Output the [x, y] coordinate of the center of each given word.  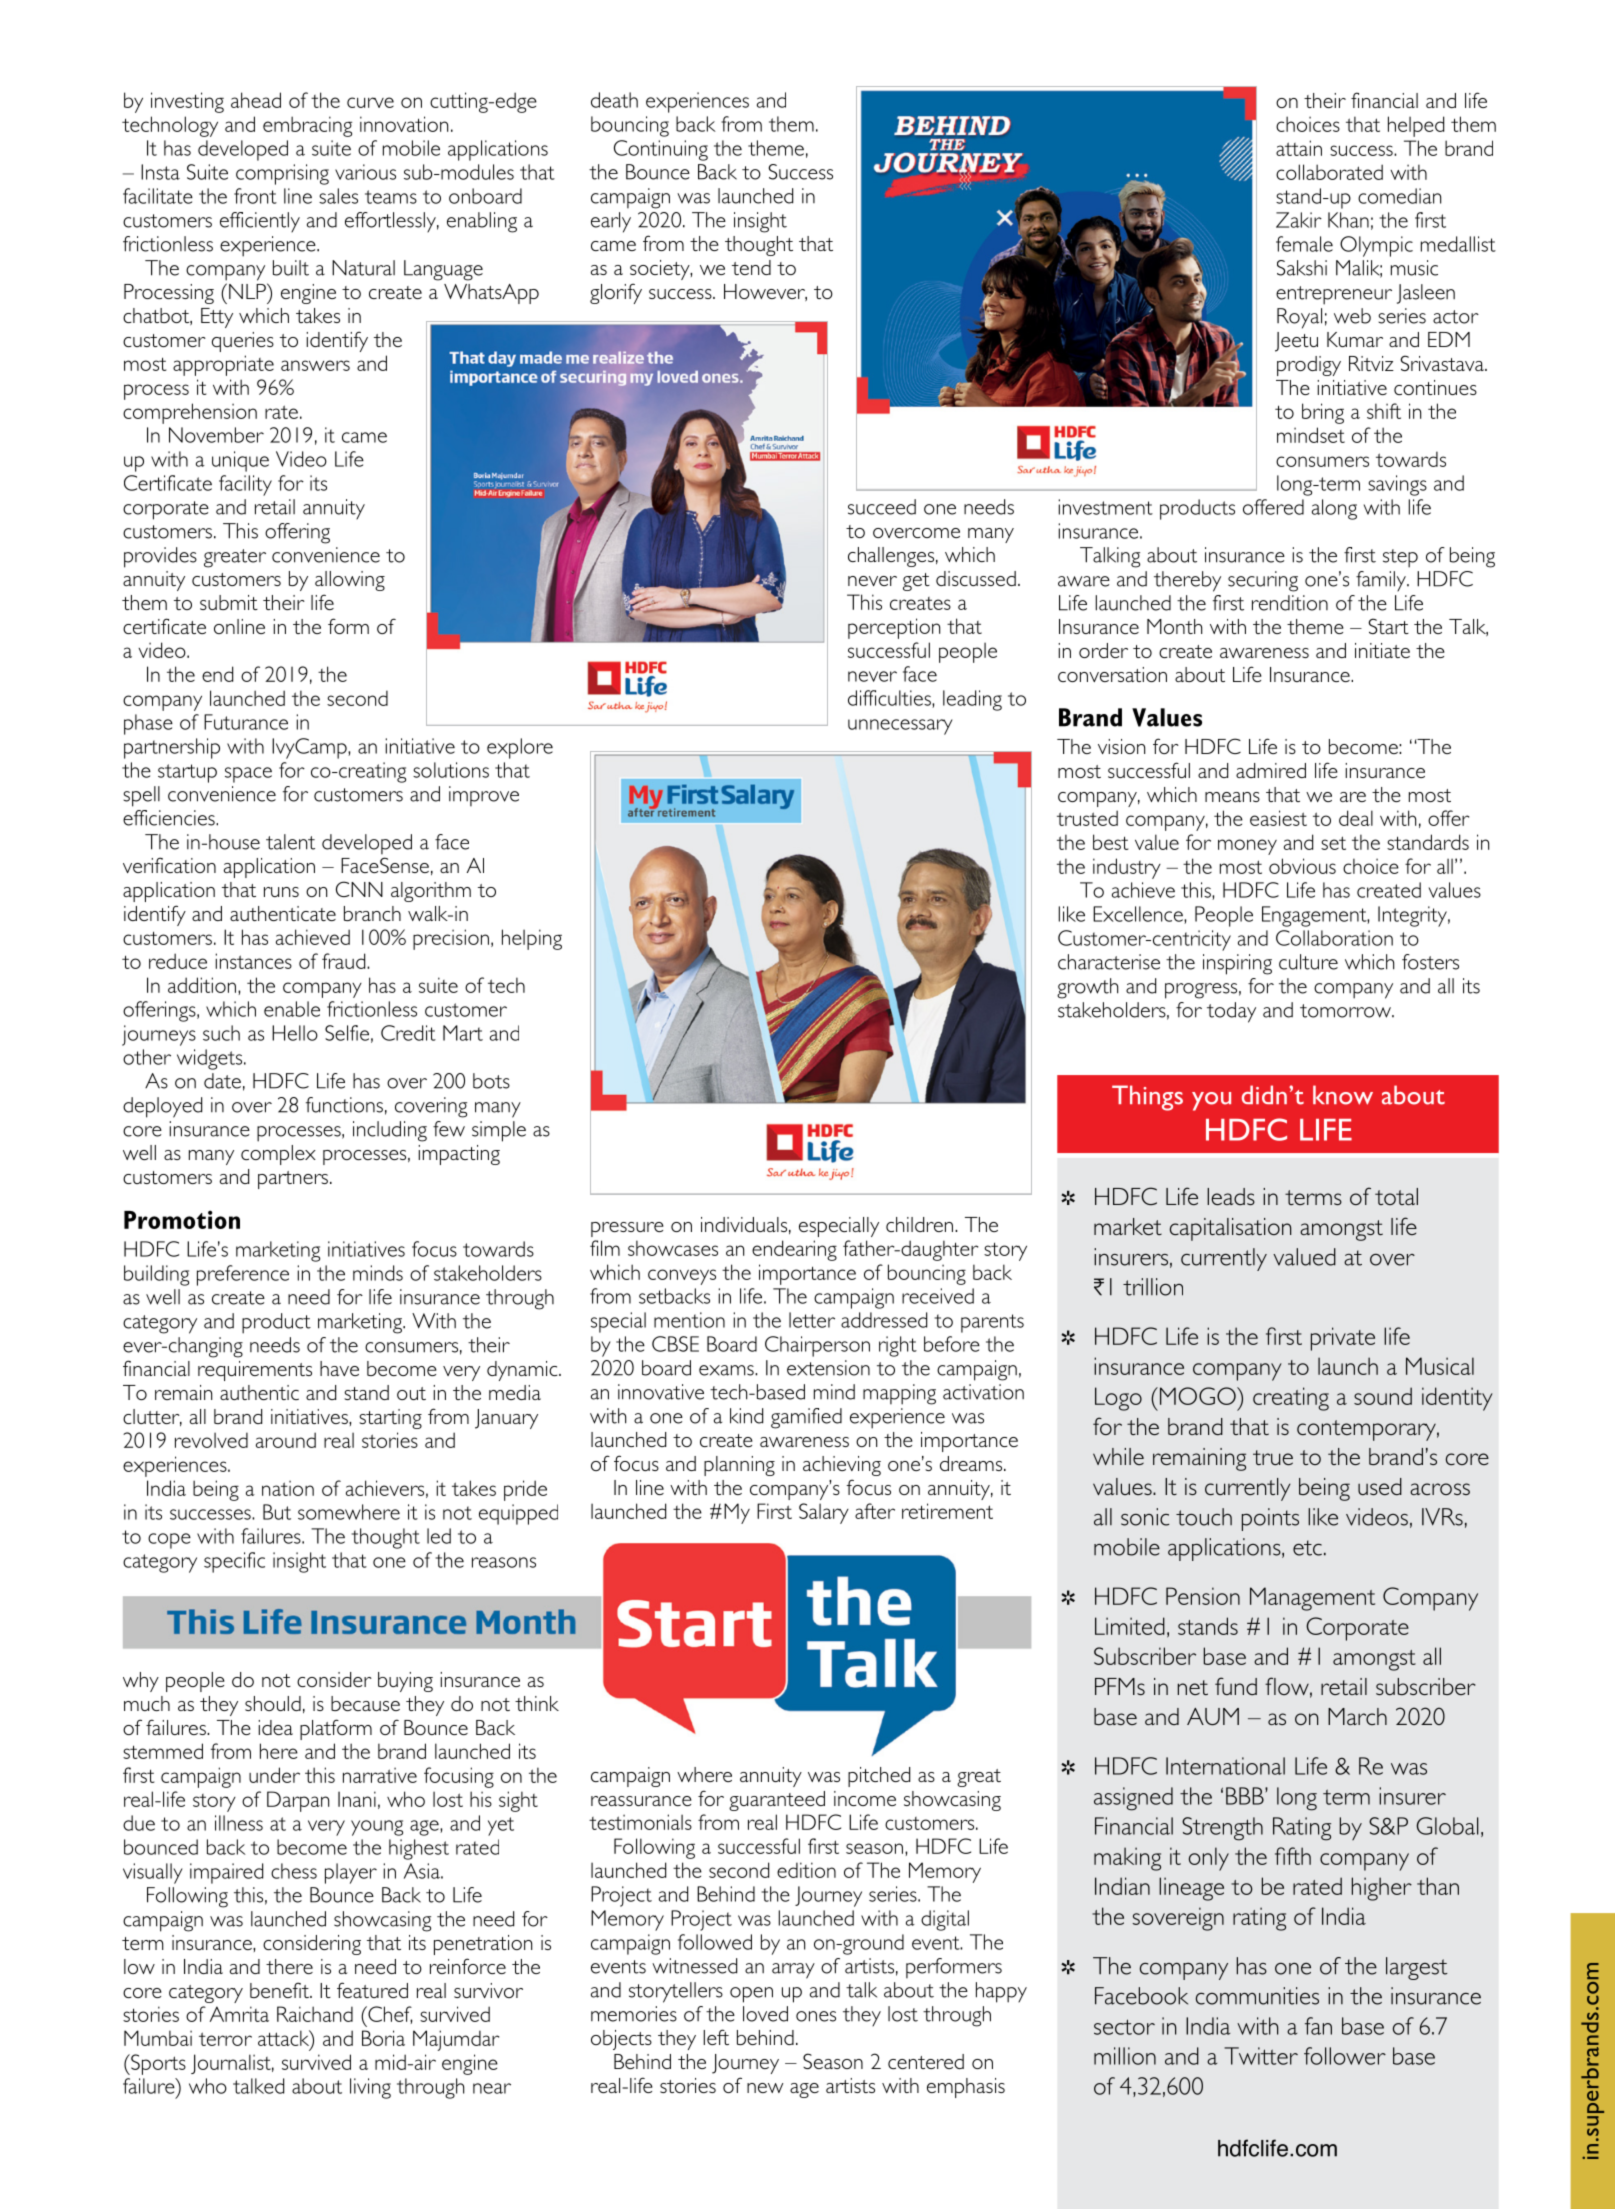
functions [344, 1105]
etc [1307, 1548]
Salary [824, 1513]
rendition [1290, 603]
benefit [280, 1990]
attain [1299, 148]
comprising [282, 174]
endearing [794, 1250]
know [1343, 1095]
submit [229, 602]
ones [816, 2016]
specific [234, 1562]
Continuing [661, 150]
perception [894, 628]
